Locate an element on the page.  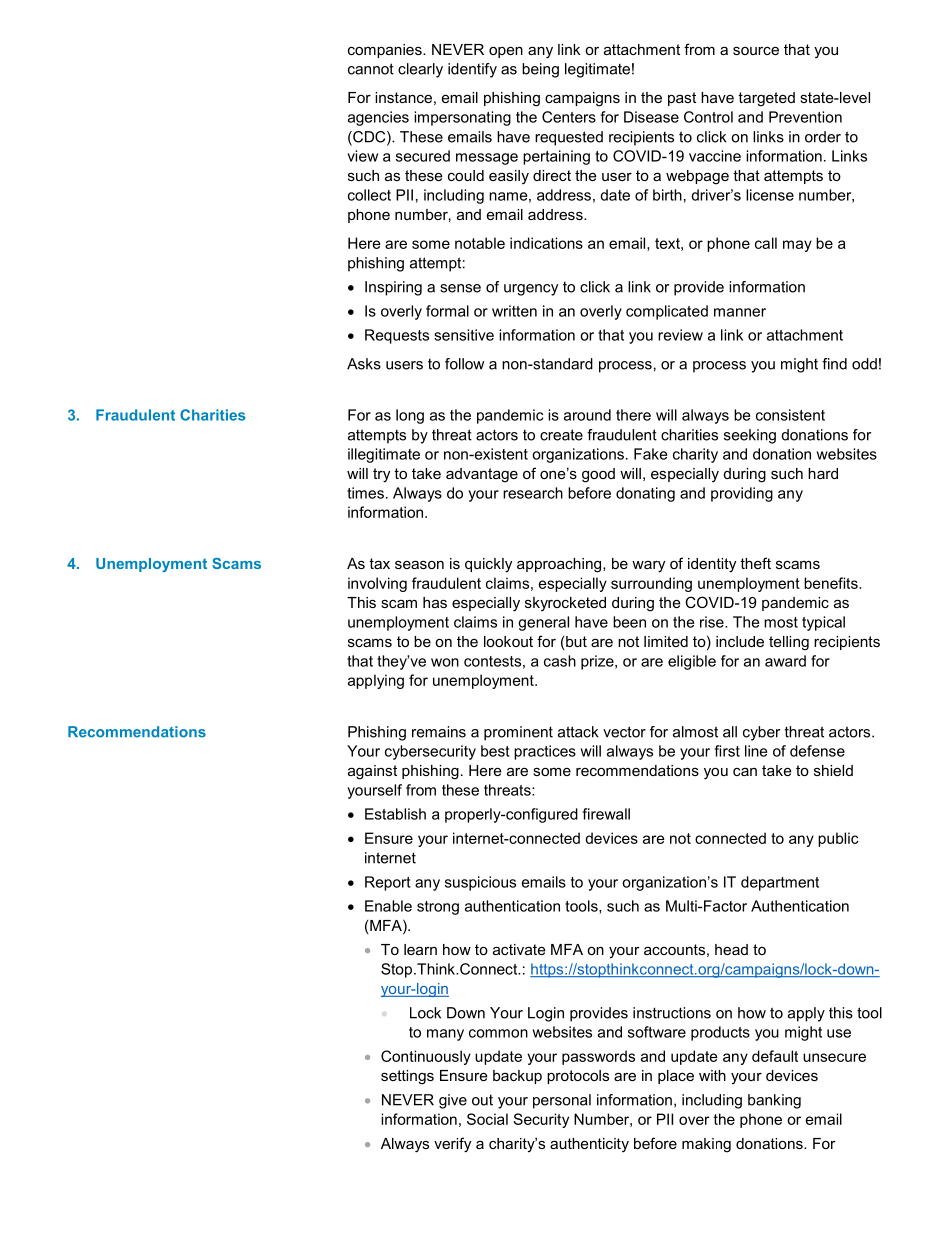
clearly is located at coordinates (420, 70).
